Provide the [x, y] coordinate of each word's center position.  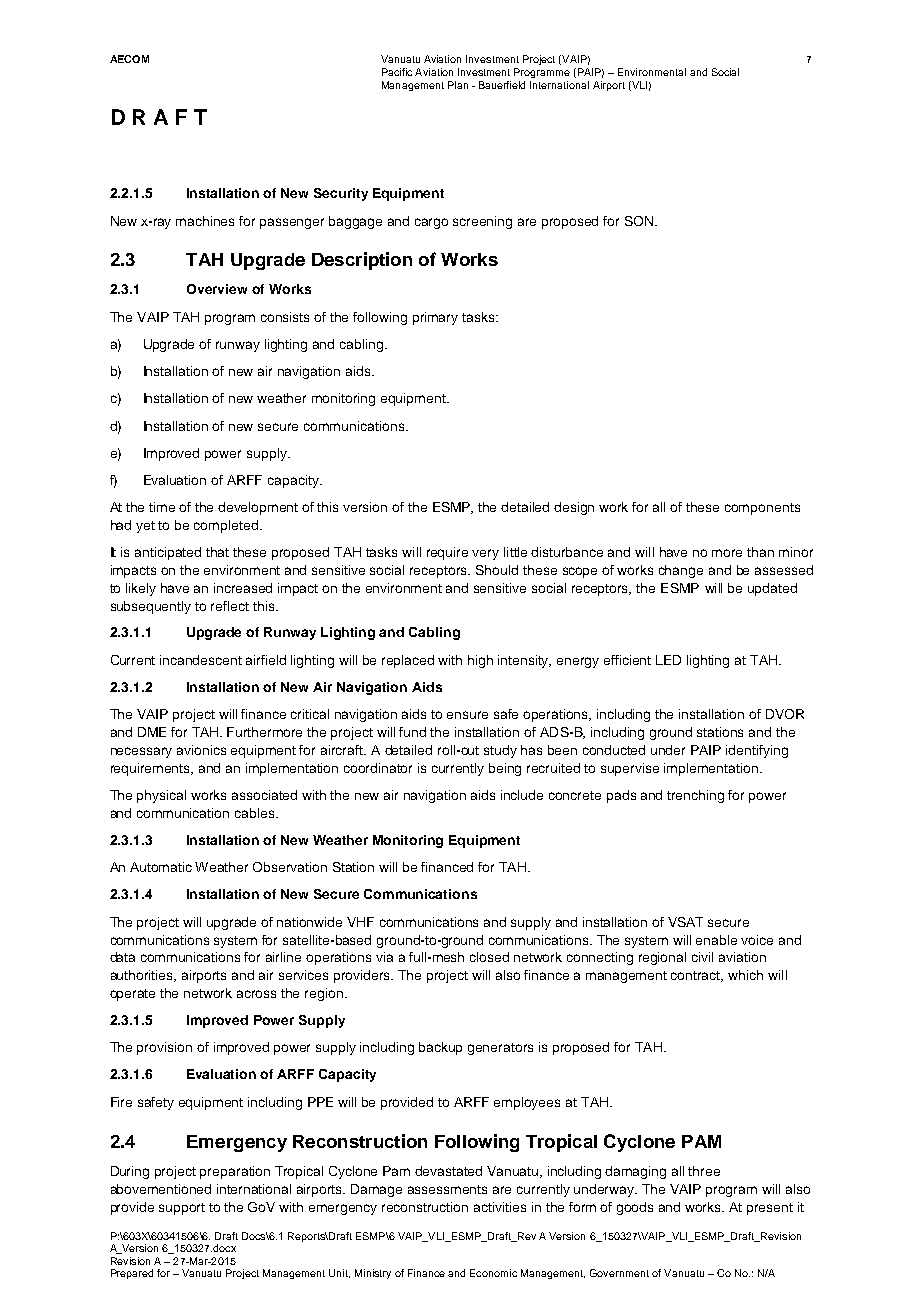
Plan [458, 85]
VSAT [685, 922]
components [762, 509]
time [162, 507]
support [182, 1209]
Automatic [161, 867]
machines [205, 221]
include [522, 795]
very [485, 554]
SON [640, 221]
